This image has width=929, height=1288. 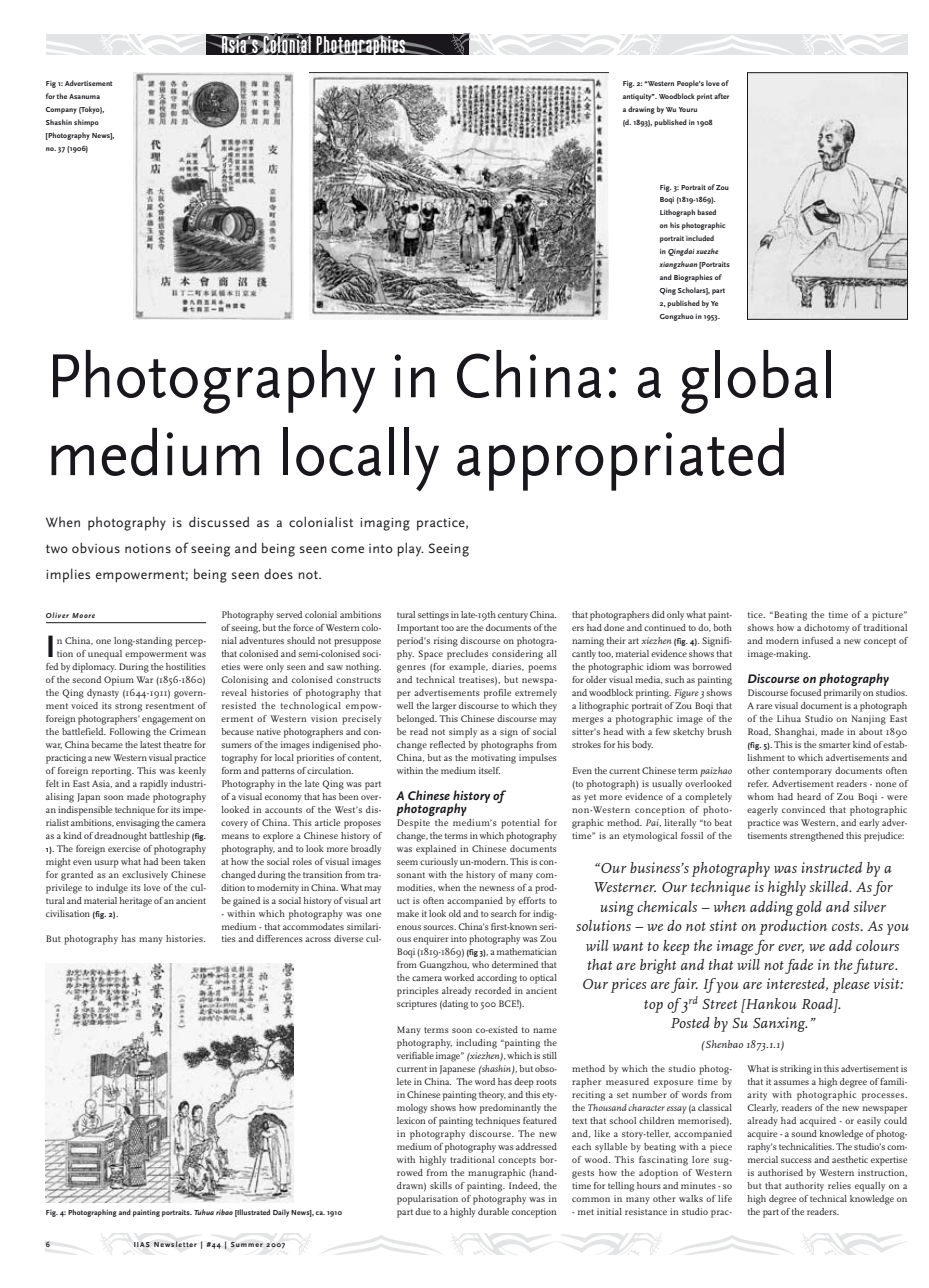 I want to click on durable, so click(x=493, y=1211).
